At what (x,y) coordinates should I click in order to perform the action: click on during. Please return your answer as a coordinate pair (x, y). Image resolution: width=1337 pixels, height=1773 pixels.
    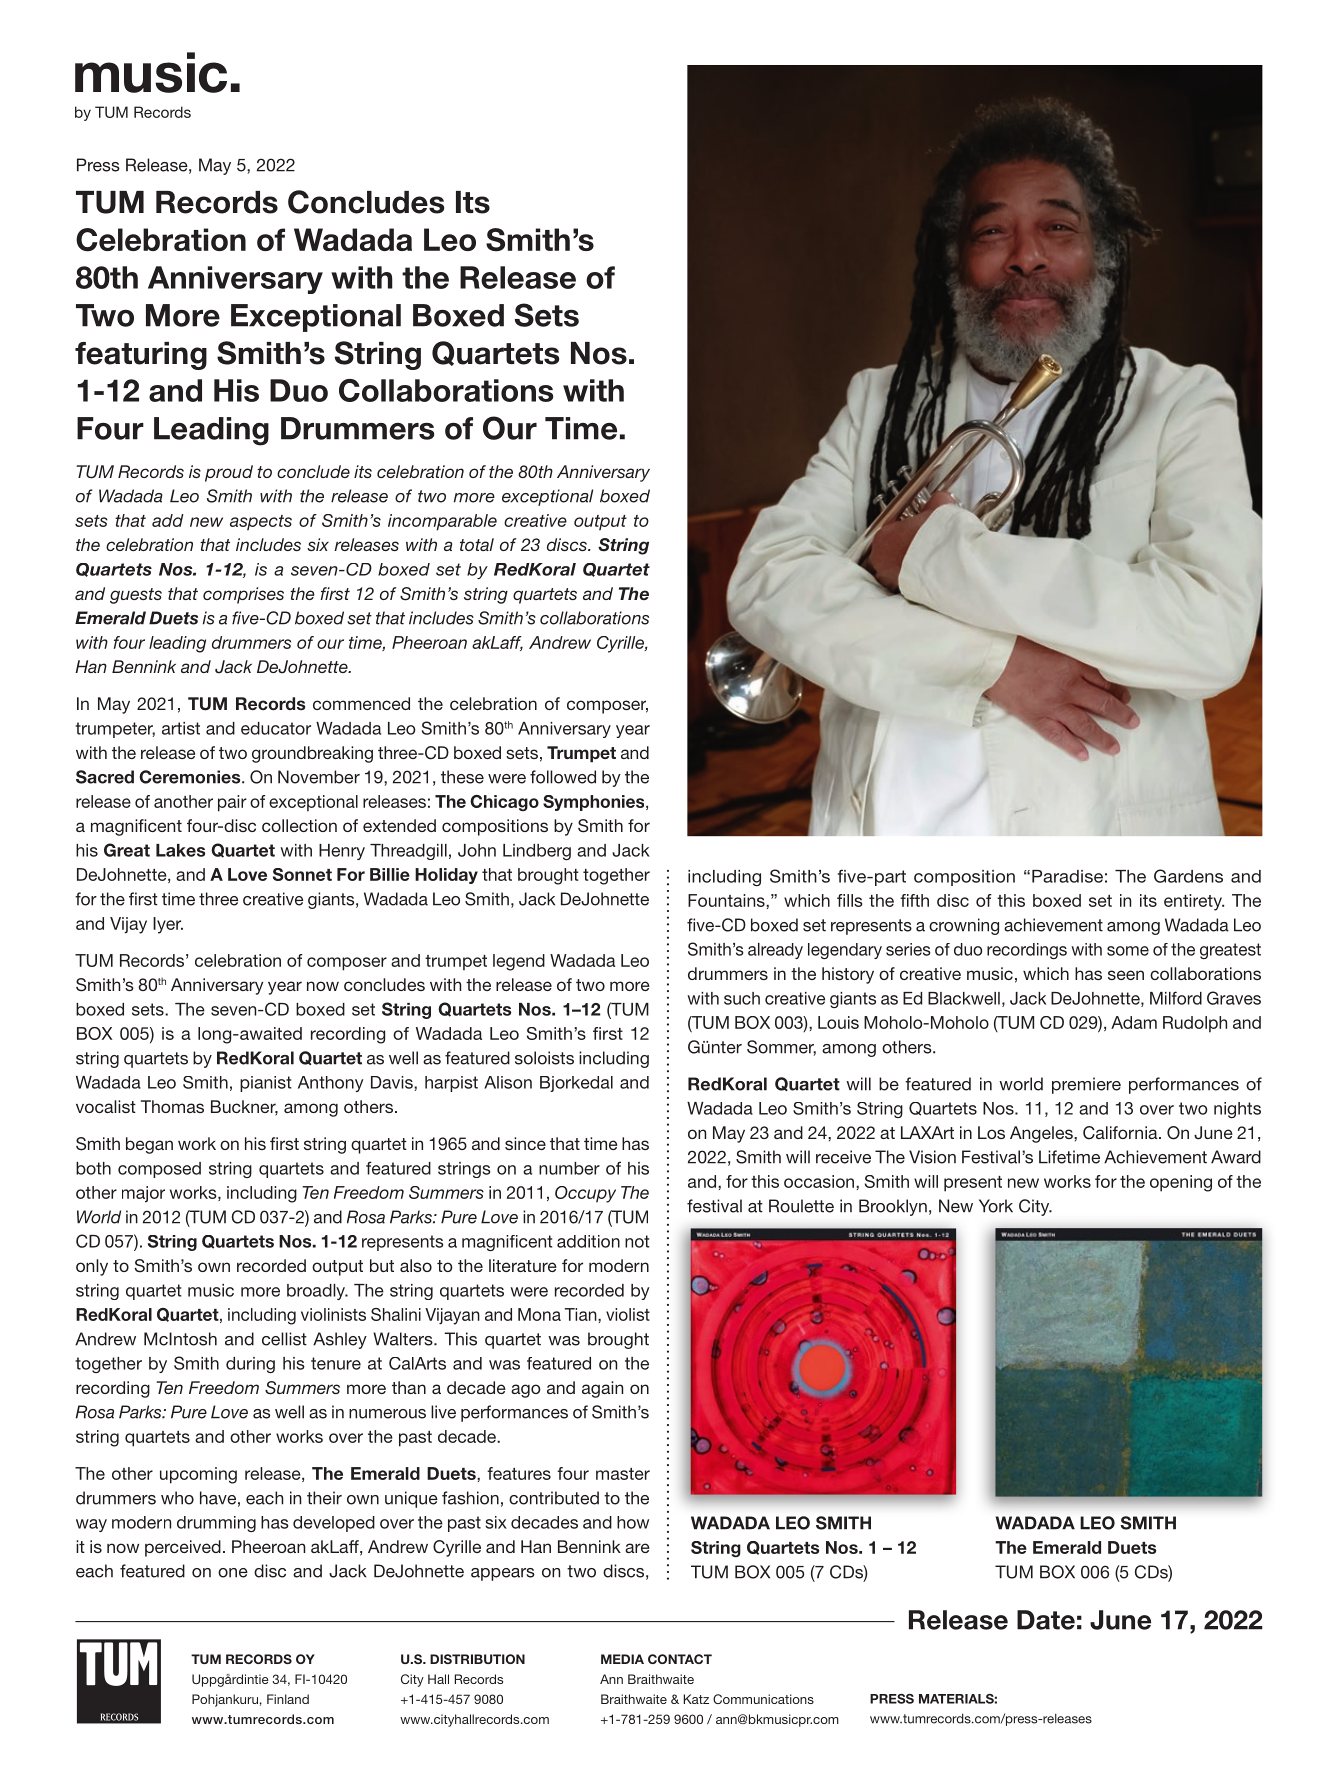
    Looking at the image, I should click on (250, 1365).
